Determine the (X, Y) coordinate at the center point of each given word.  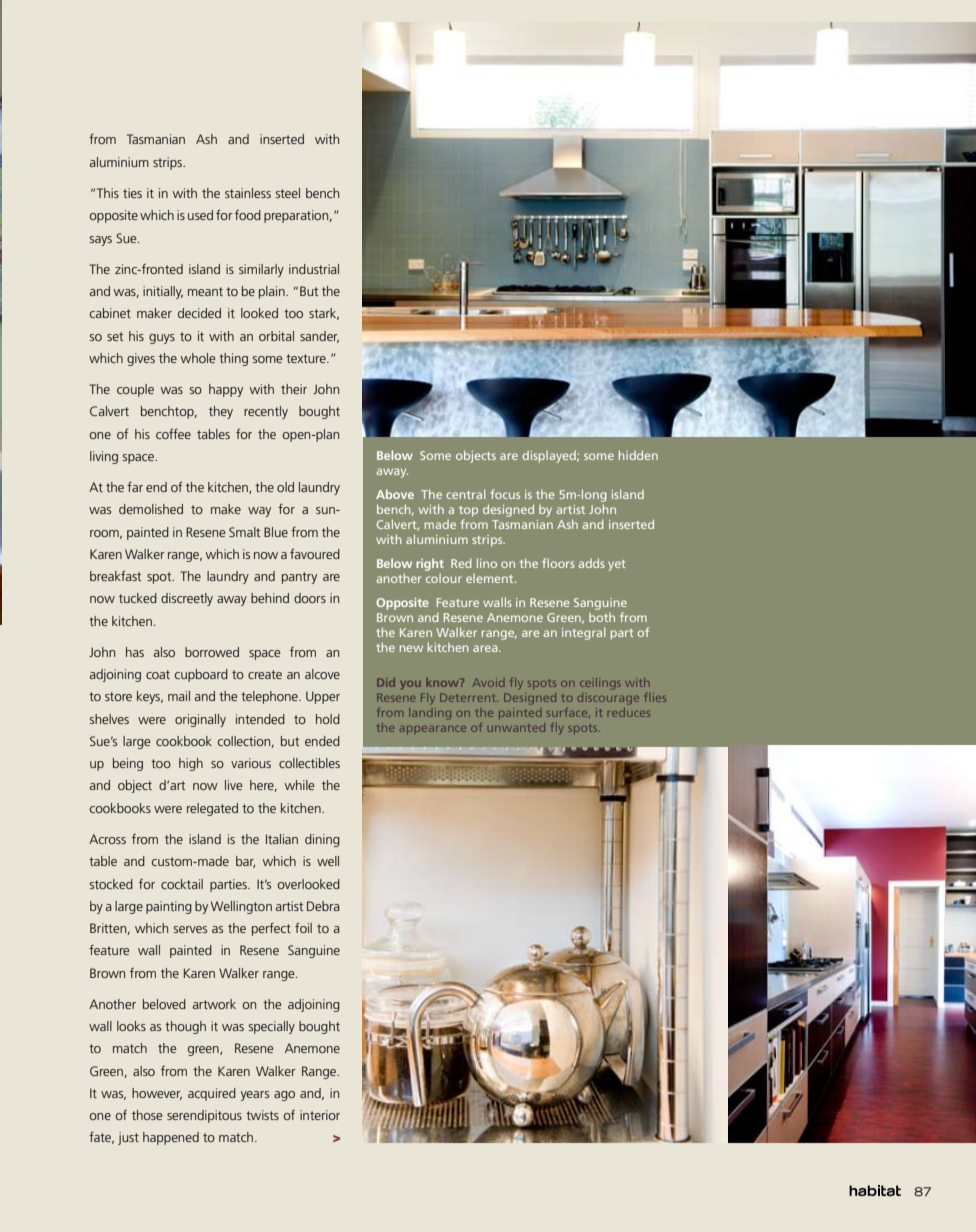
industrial (314, 269)
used (200, 215)
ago (284, 1096)
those (147, 1115)
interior (320, 1115)
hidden (638, 455)
